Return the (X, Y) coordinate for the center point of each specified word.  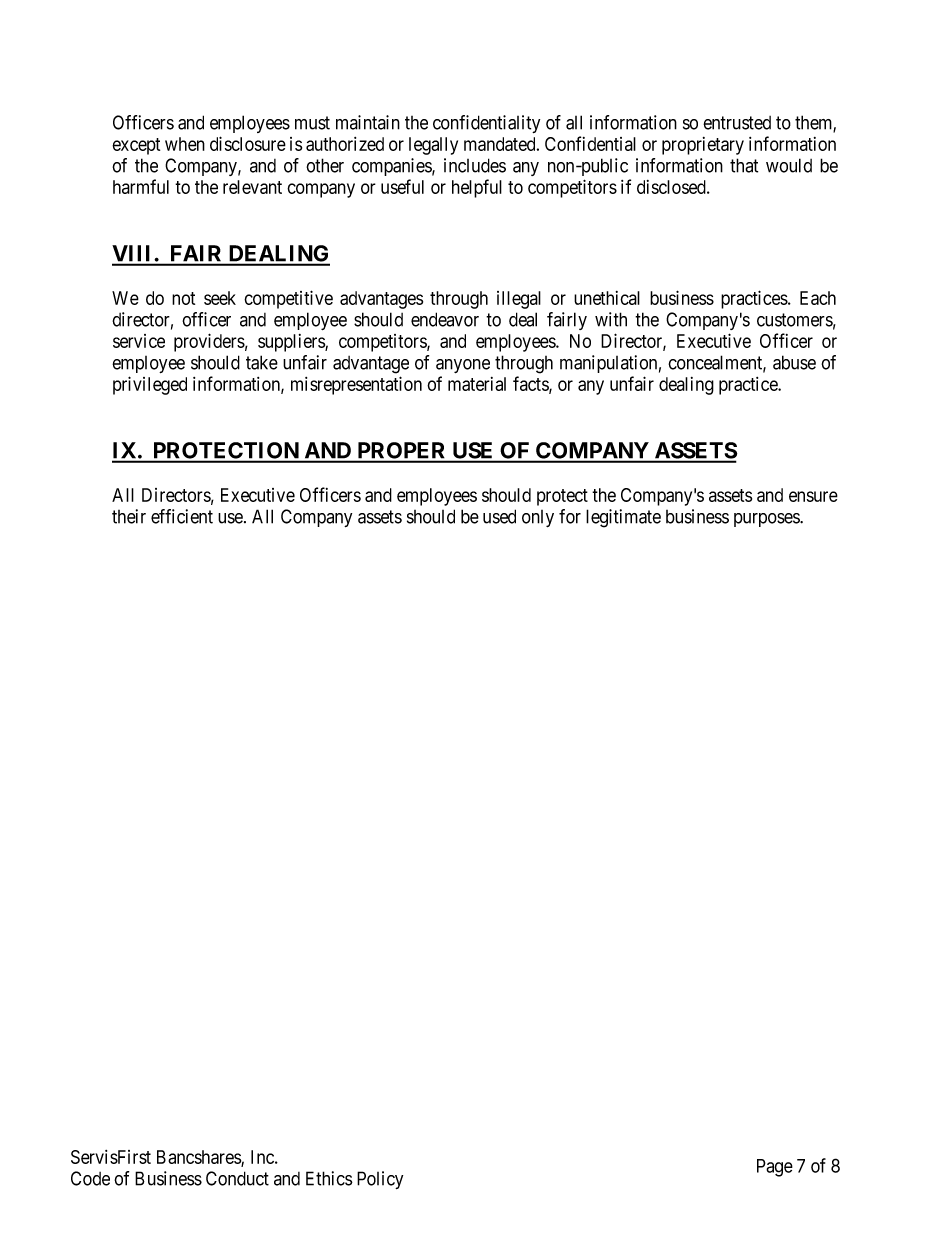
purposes (767, 520)
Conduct (237, 1178)
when (185, 144)
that (744, 165)
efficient (182, 516)
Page (775, 1168)
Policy (380, 1180)
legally (433, 146)
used (499, 516)
